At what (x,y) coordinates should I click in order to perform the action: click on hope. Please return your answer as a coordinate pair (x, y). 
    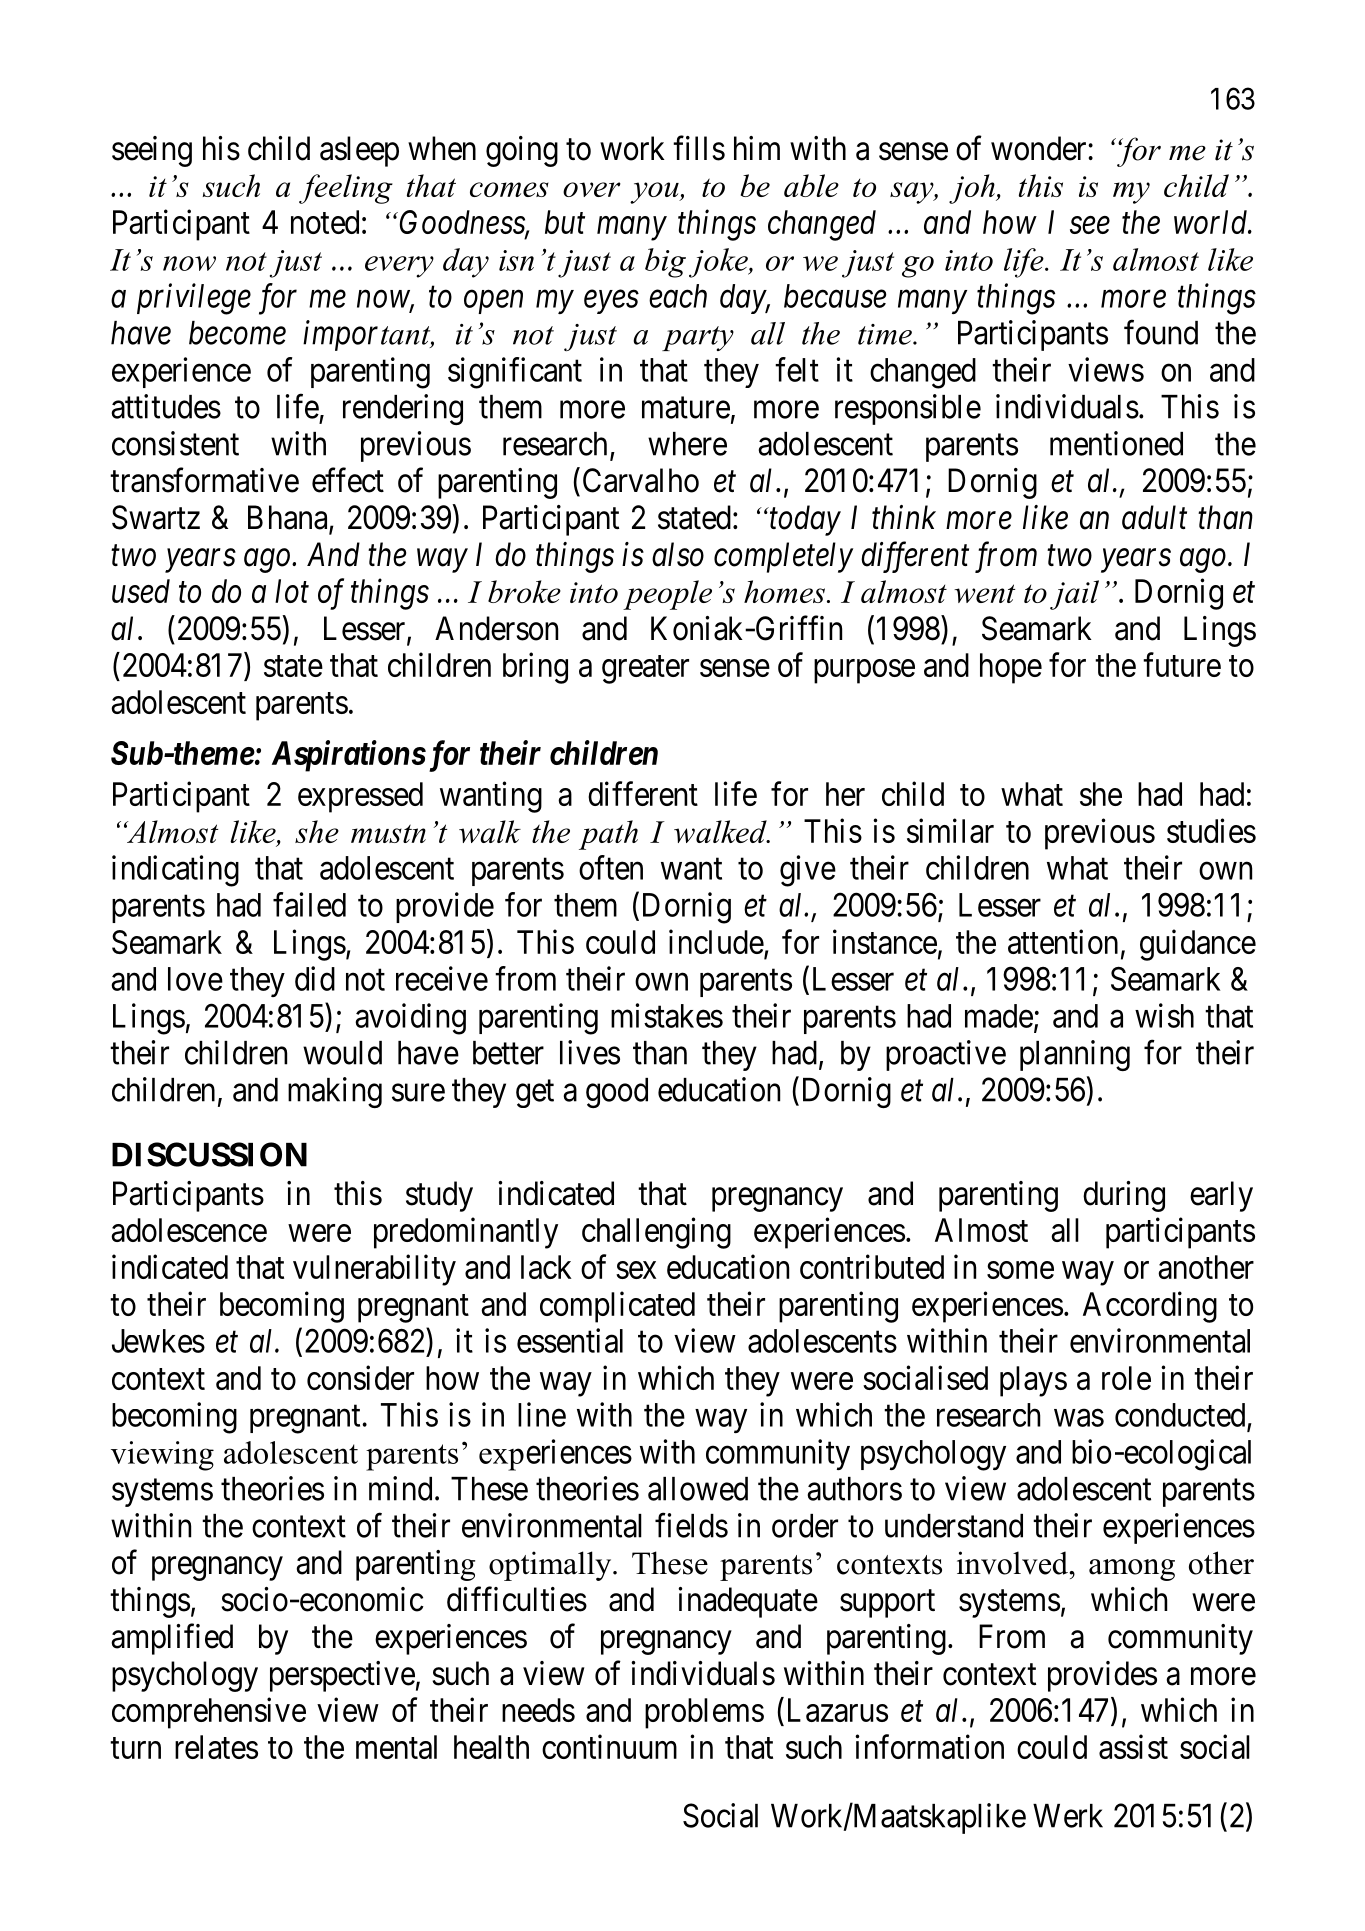
    Looking at the image, I should click on (1011, 668).
